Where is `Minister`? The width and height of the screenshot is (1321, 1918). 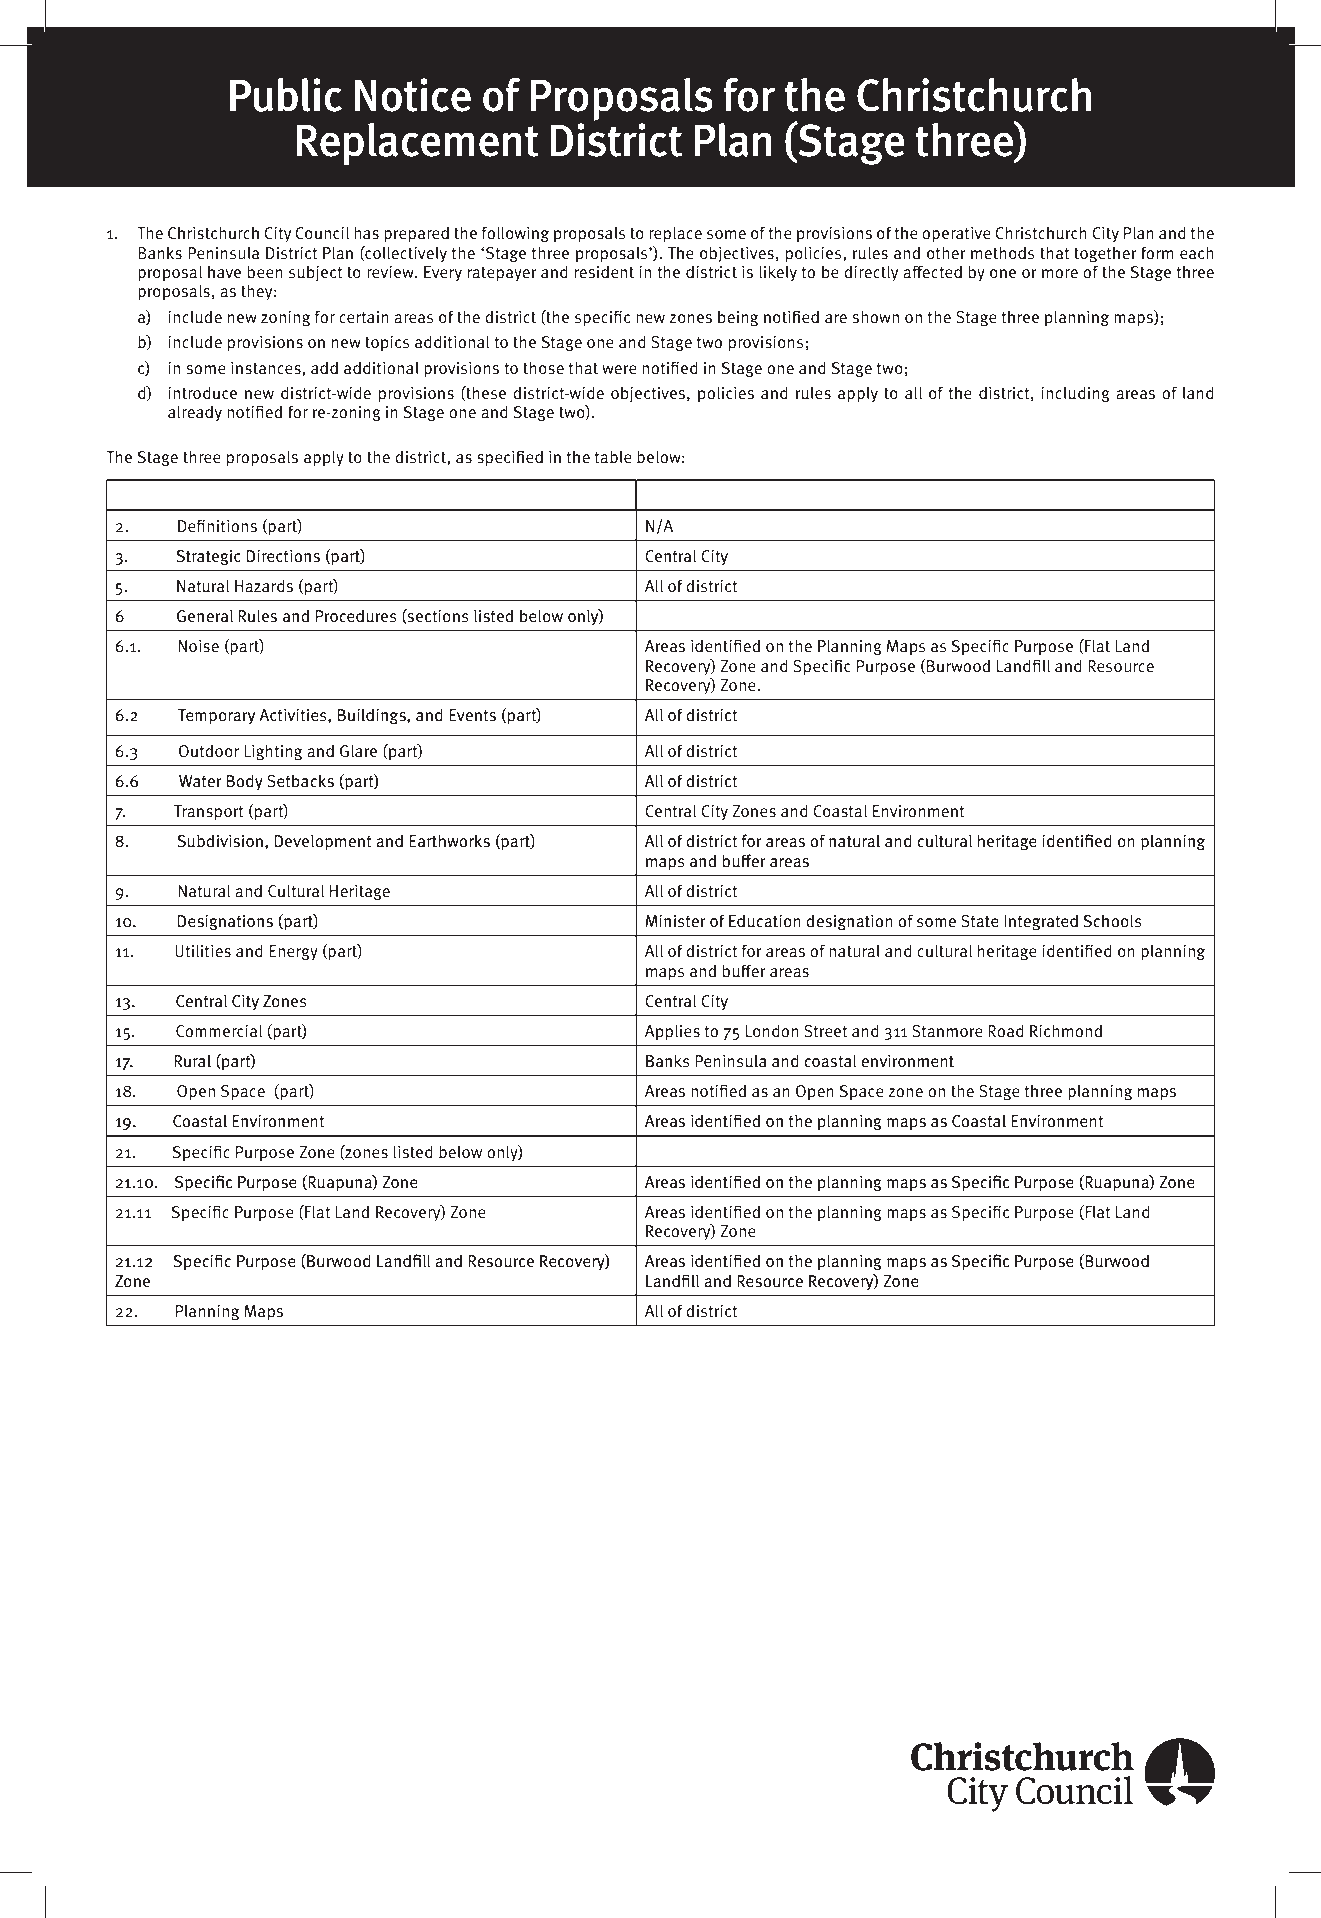
Minister is located at coordinates (676, 921).
